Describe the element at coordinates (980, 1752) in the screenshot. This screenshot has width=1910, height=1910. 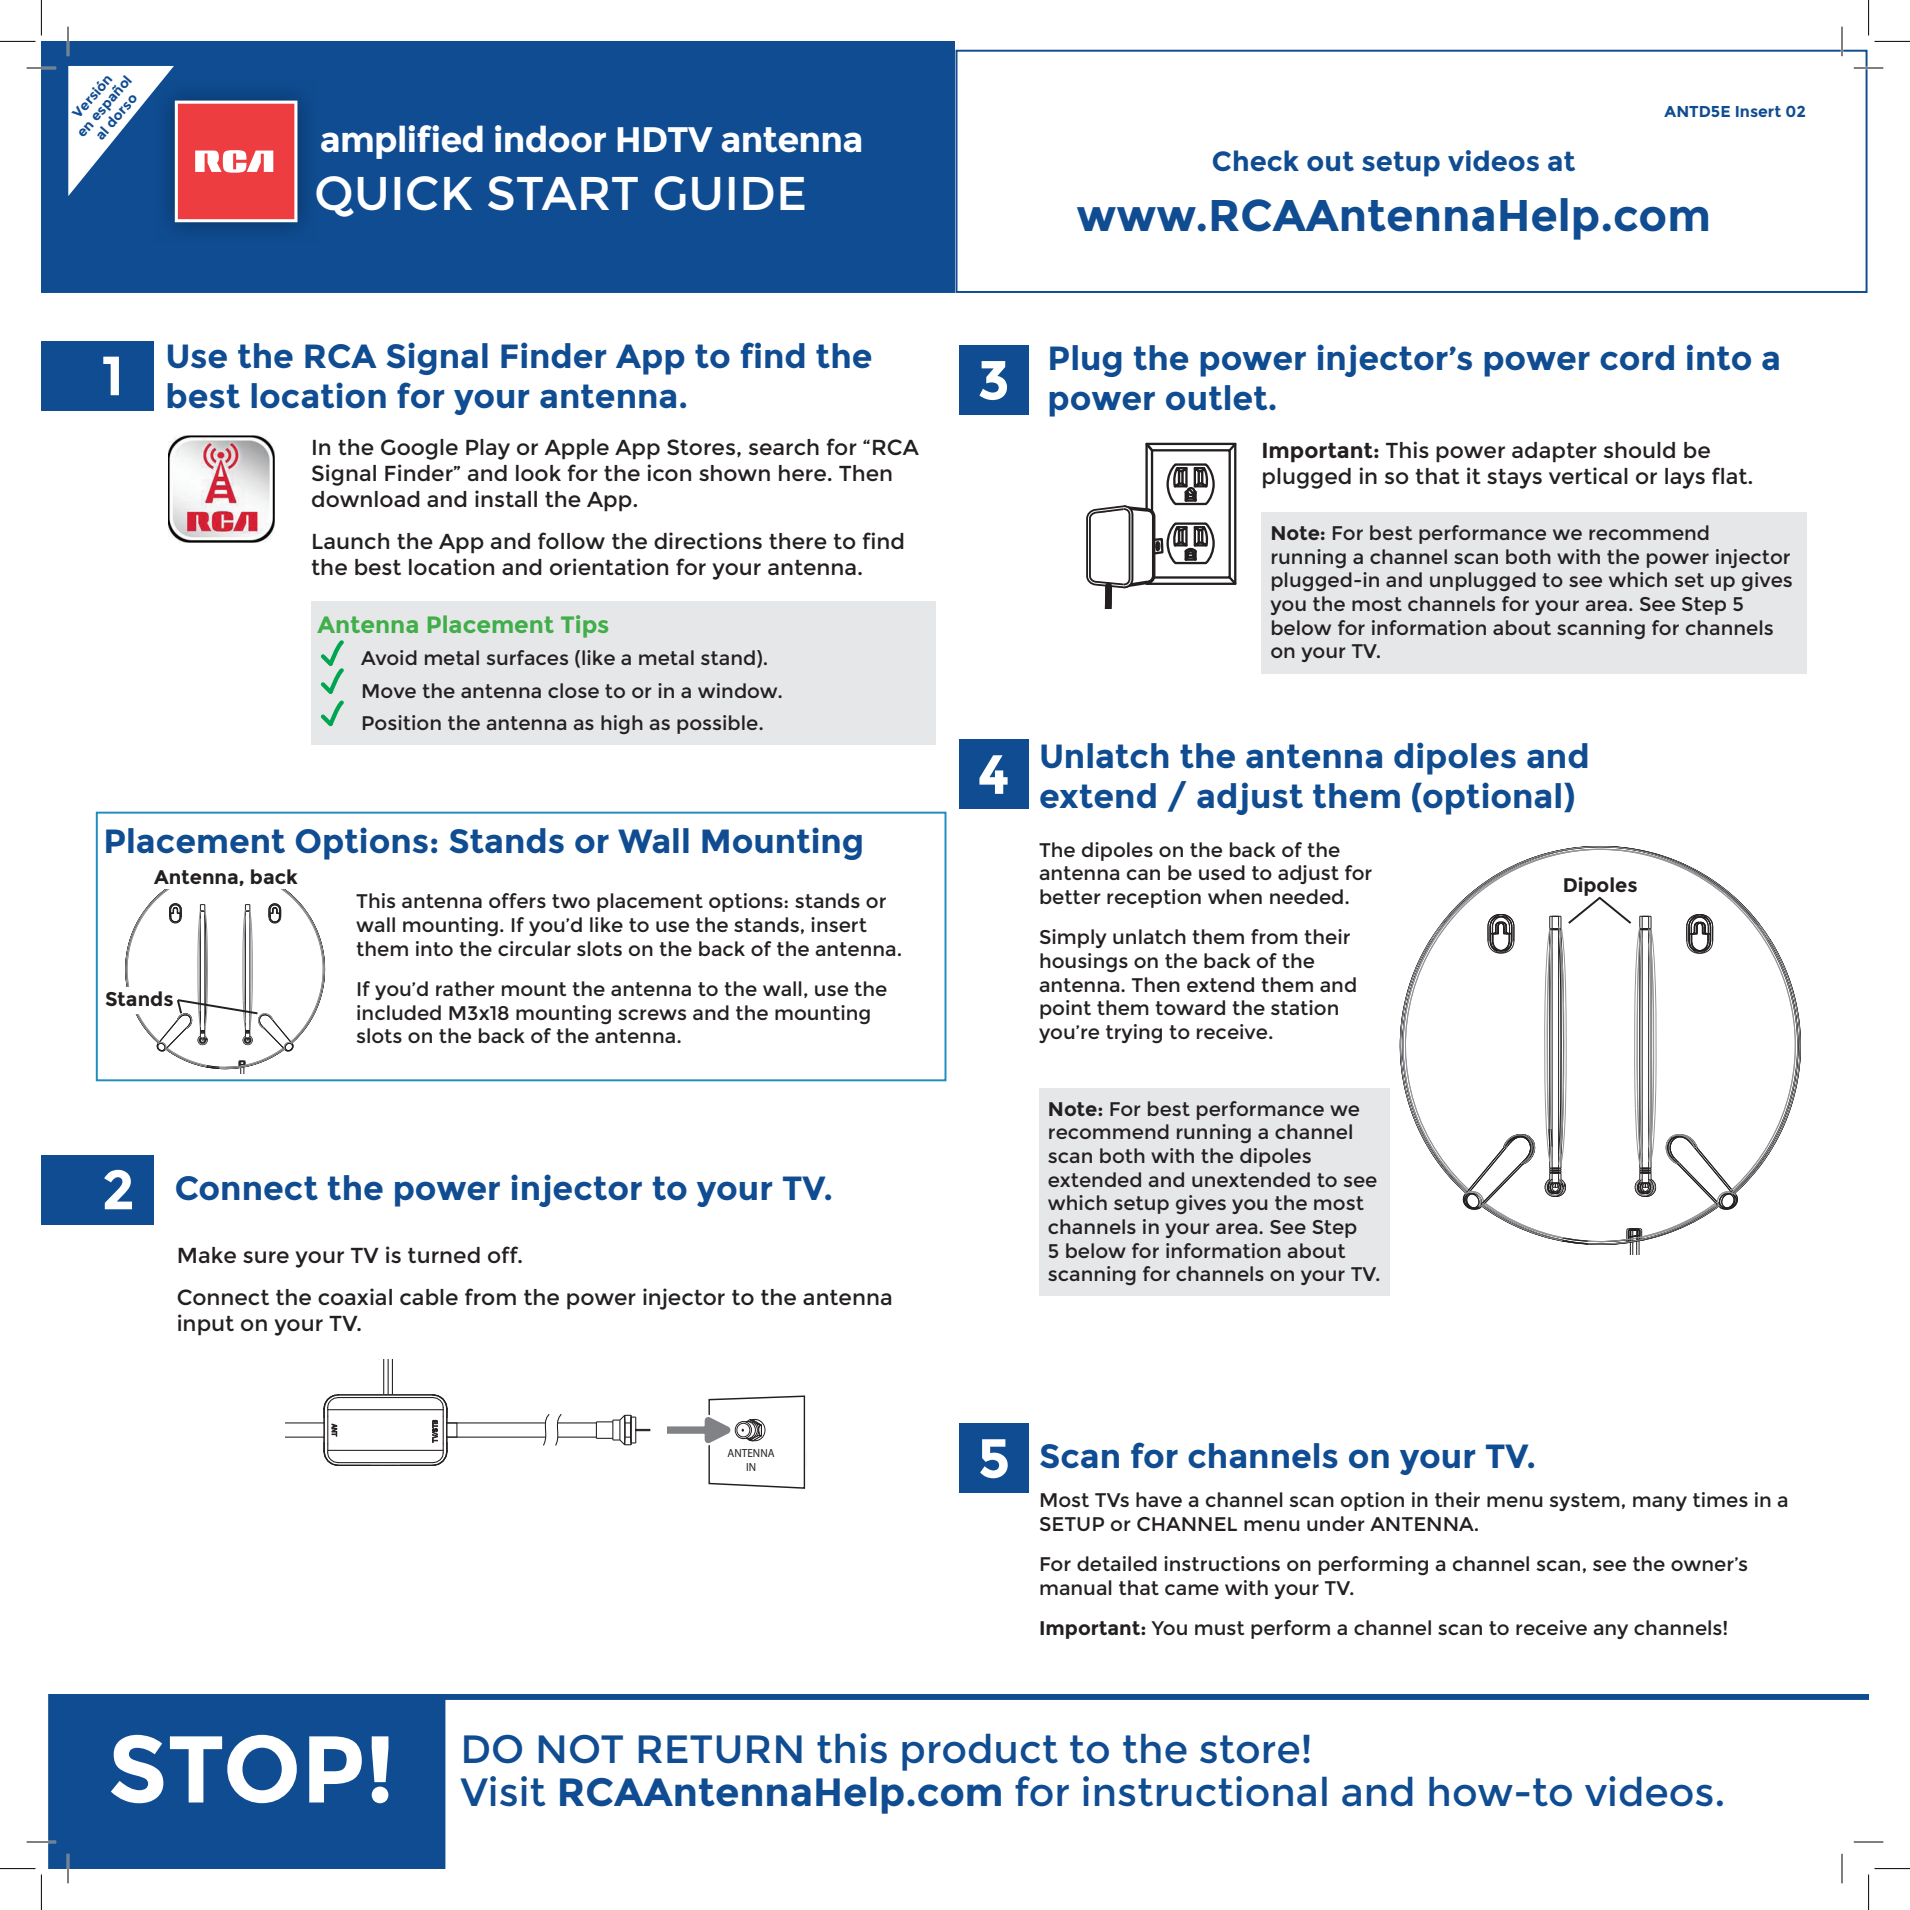
I see `product` at that location.
